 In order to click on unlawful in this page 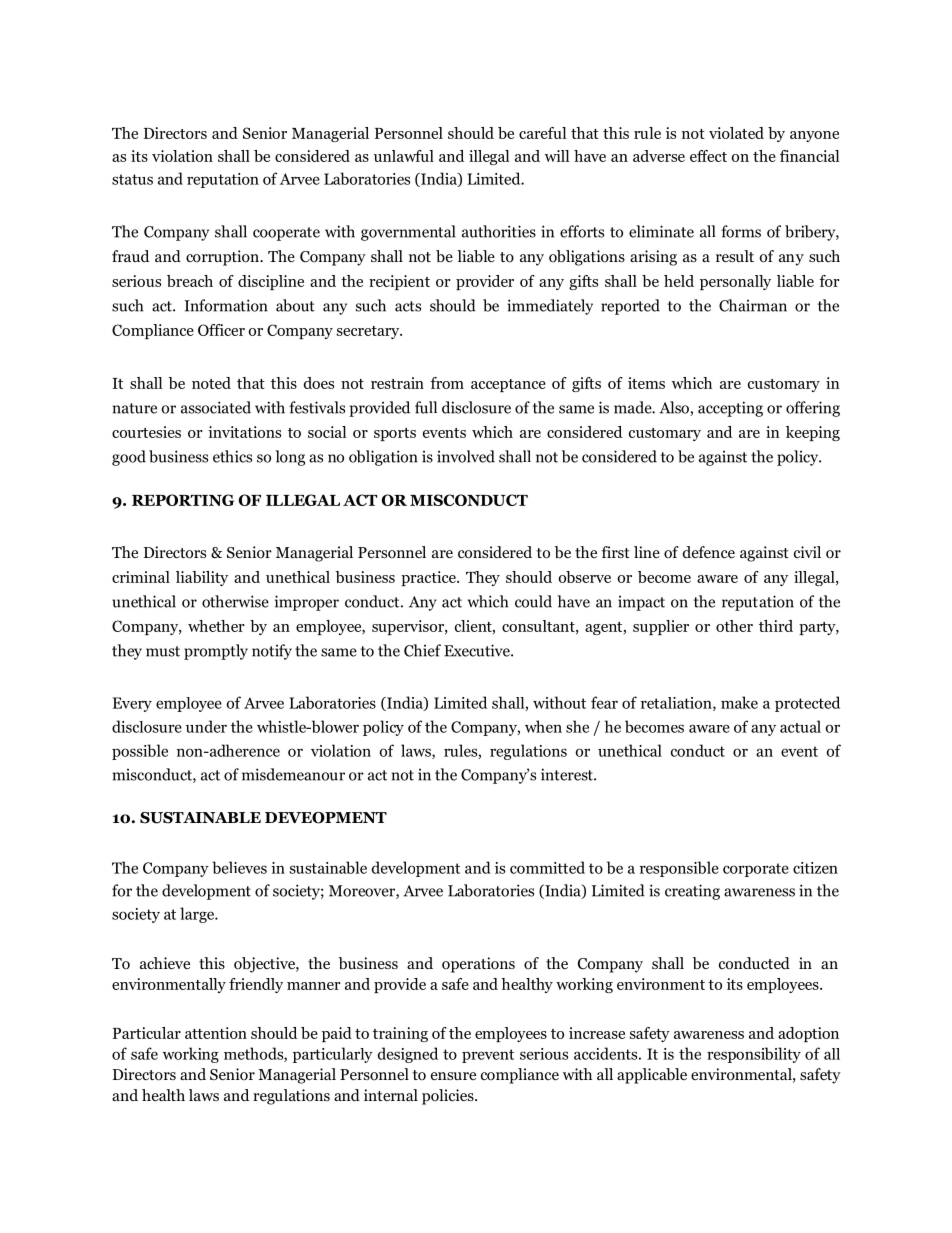, I will do `click(404, 156)`.
